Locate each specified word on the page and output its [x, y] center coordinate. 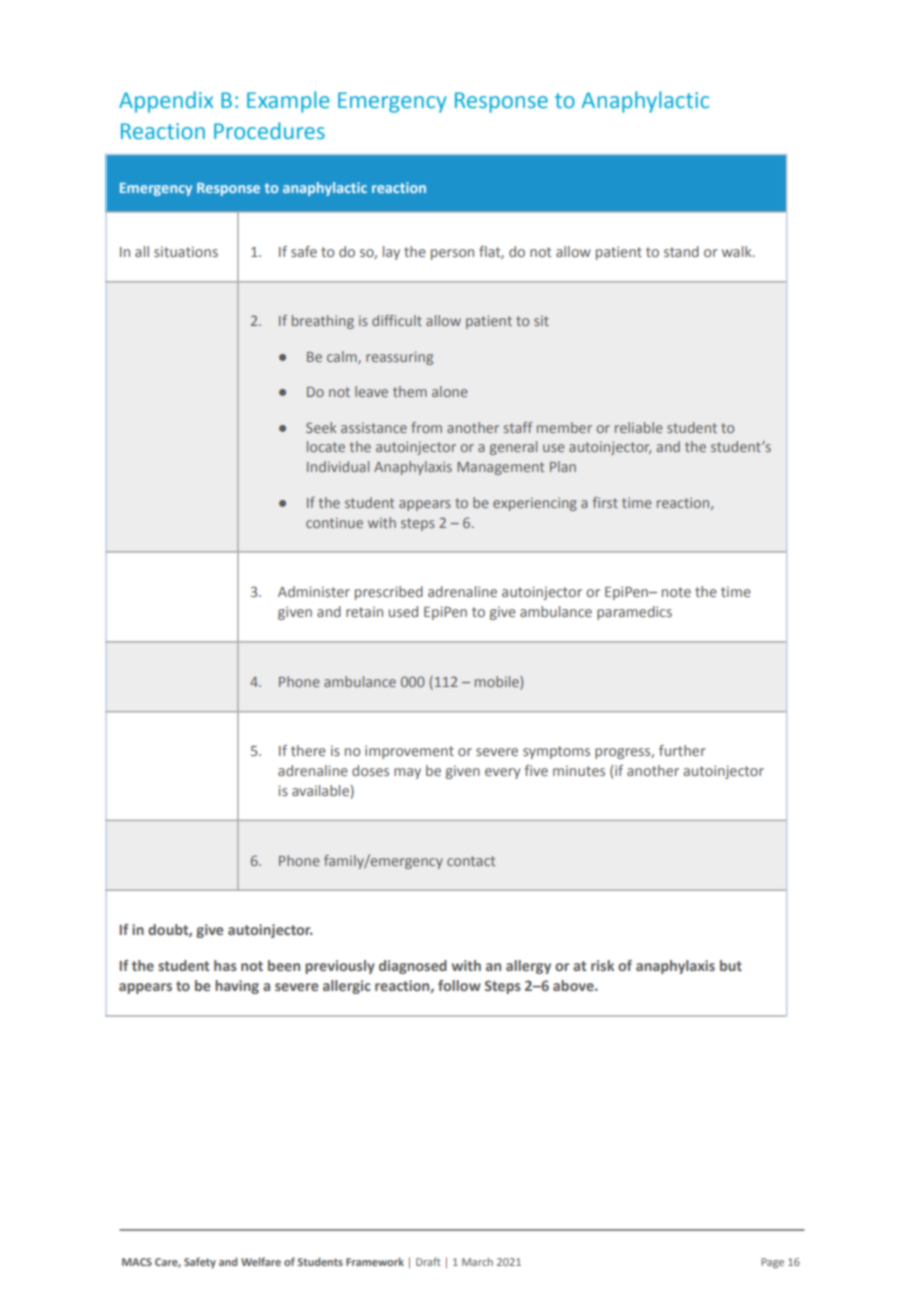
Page [772, 1263]
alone [450, 391]
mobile [498, 682]
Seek [321, 427]
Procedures [269, 131]
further [682, 750]
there [308, 750]
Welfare [261, 1261]
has [225, 965]
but [731, 965]
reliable [639, 427]
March [477, 1262]
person [452, 254]
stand [681, 251]
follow [459, 985]
